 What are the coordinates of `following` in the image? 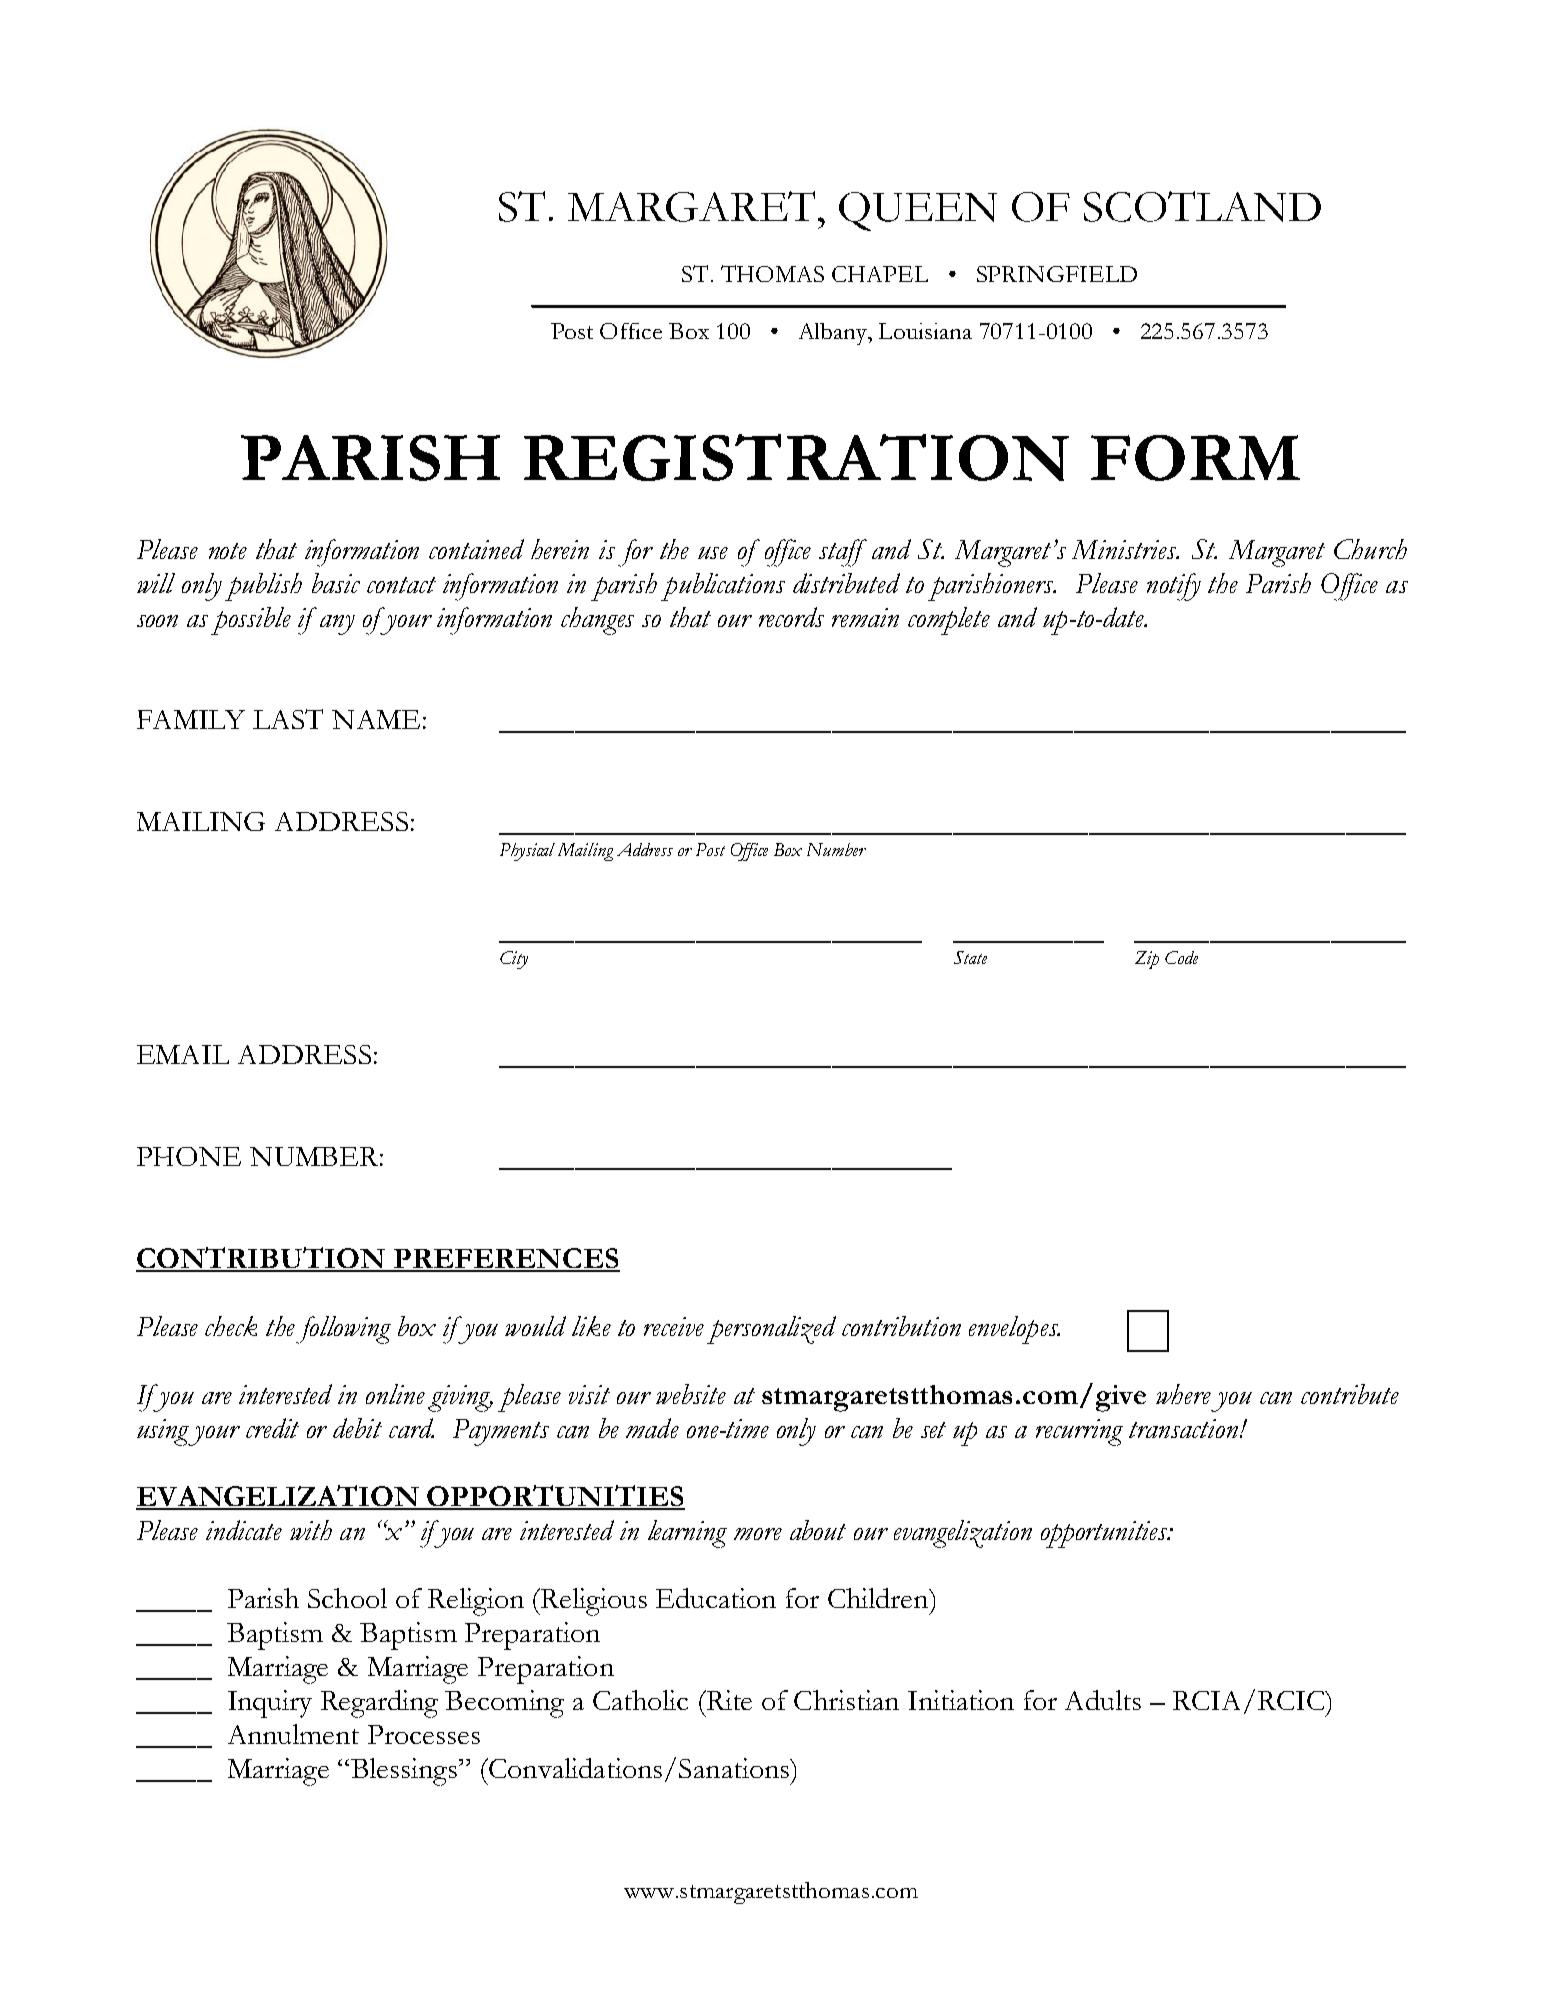 It's located at (343, 1330).
